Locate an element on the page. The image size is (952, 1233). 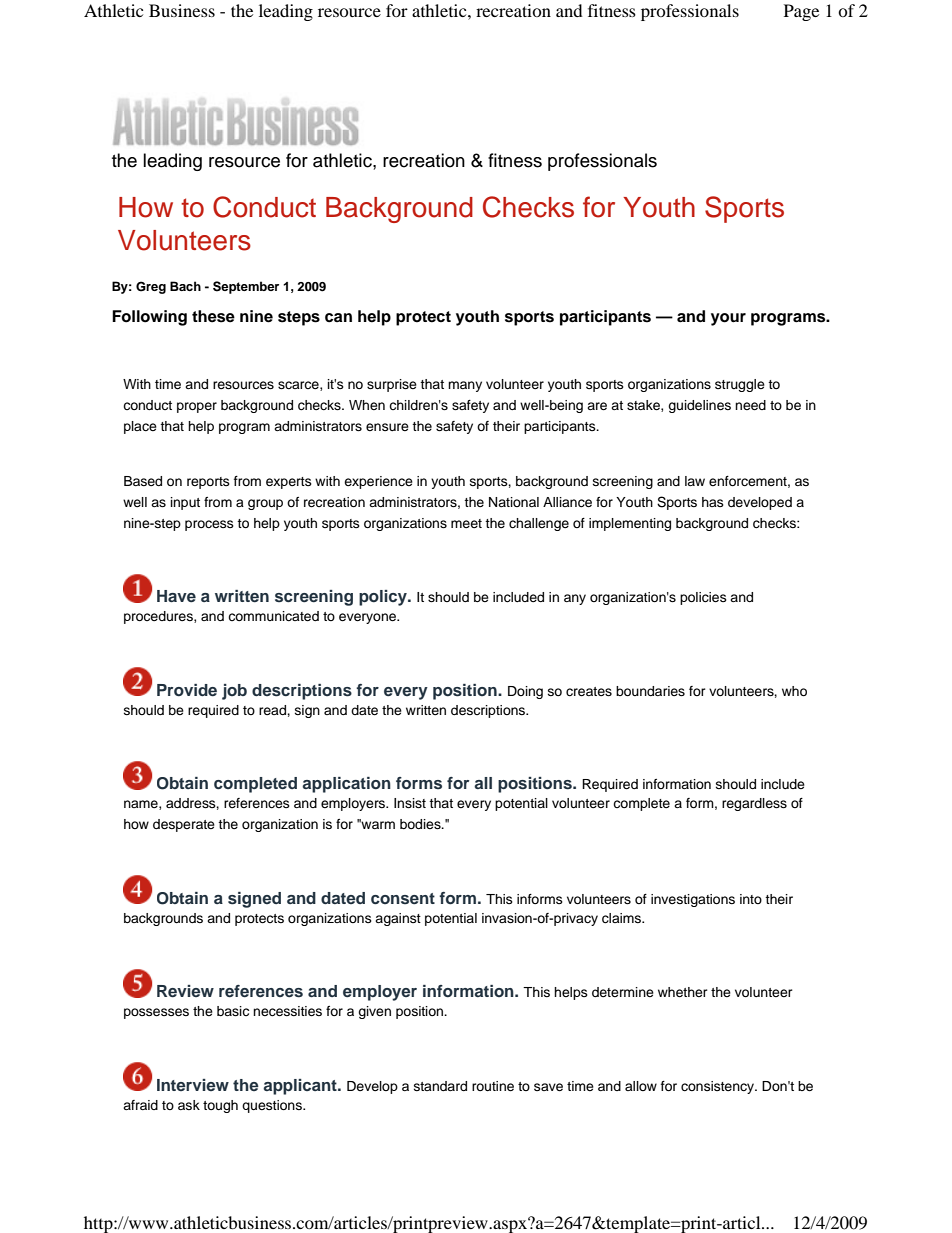
meet is located at coordinates (466, 523).
